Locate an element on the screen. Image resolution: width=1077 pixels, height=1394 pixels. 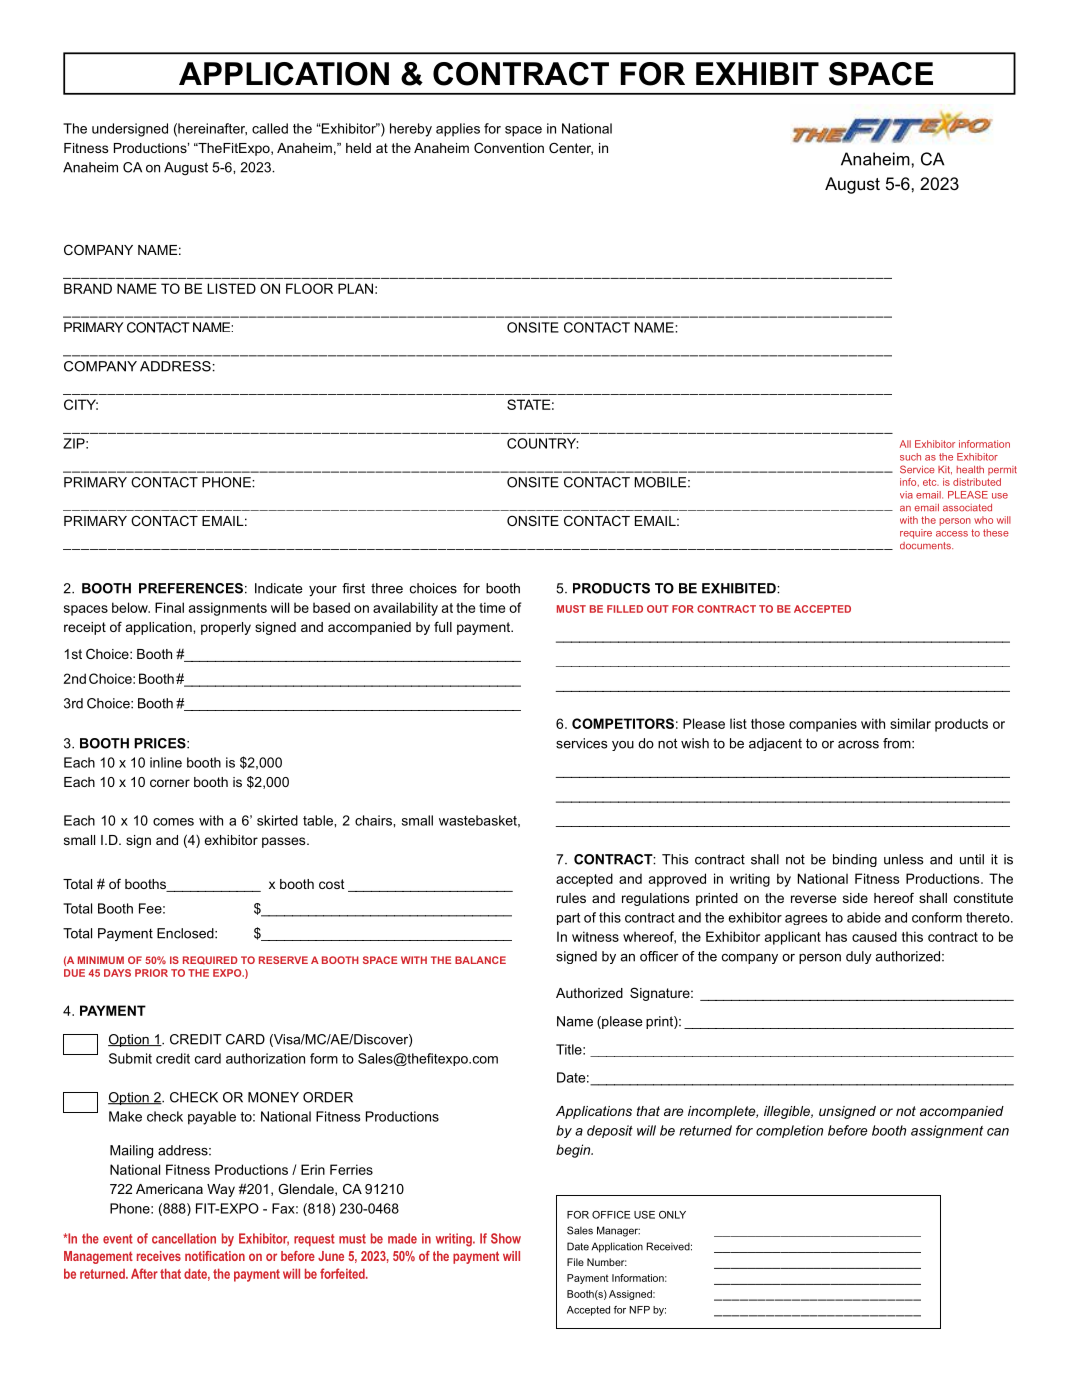
PRIOR is located at coordinates (151, 973).
